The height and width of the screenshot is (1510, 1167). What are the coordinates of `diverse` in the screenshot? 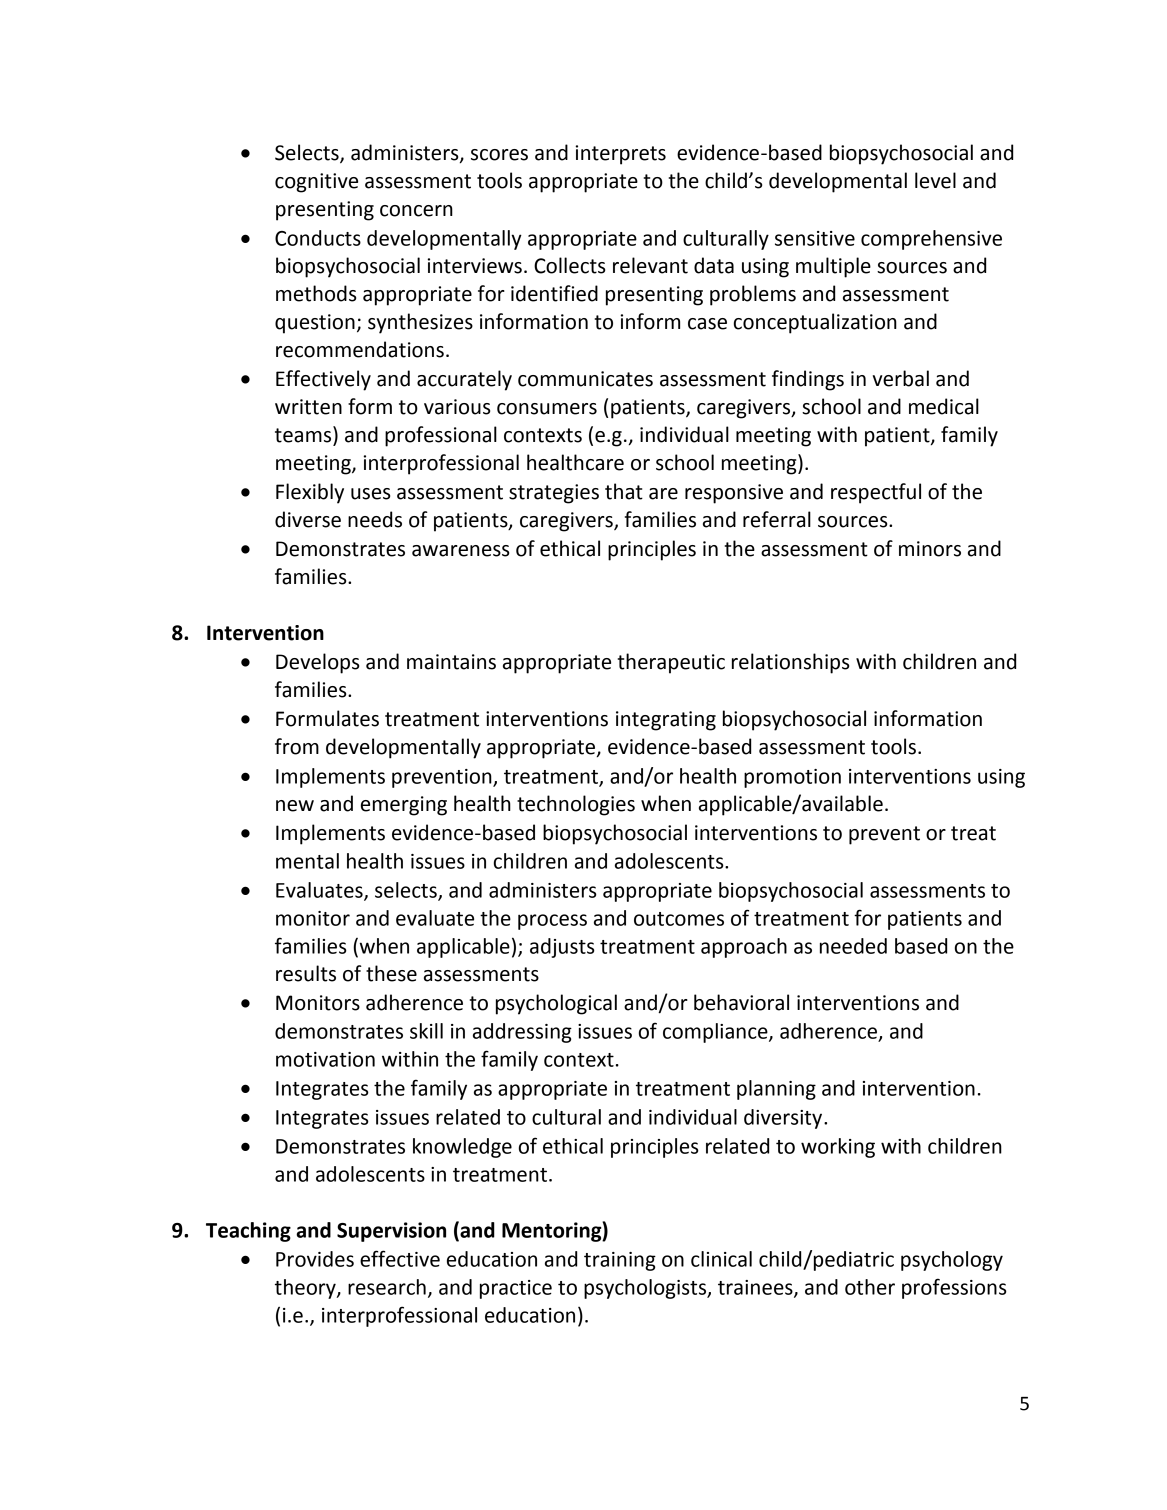 It's located at (308, 519).
